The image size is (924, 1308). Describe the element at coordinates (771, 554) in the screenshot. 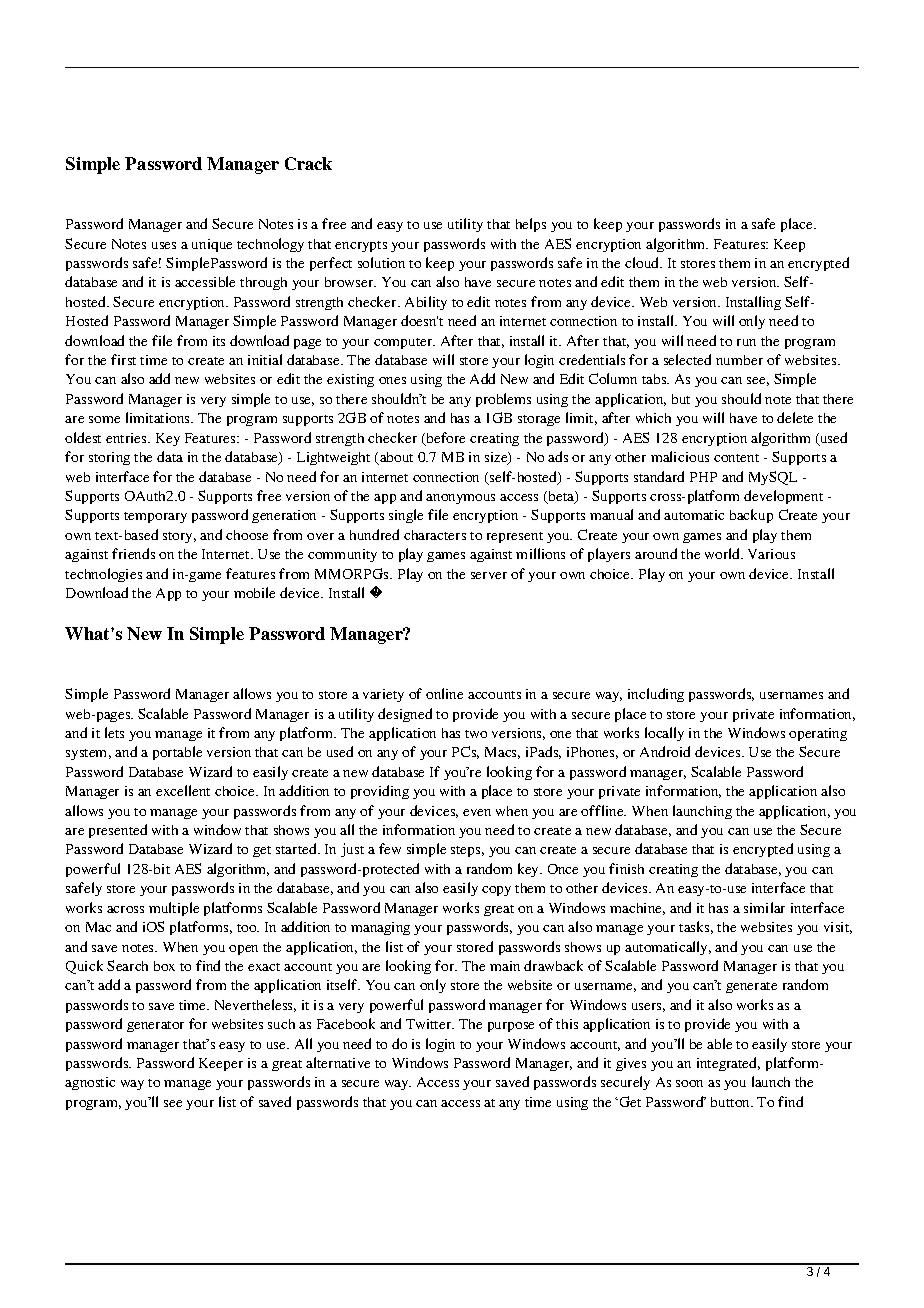

I see `Various` at that location.
